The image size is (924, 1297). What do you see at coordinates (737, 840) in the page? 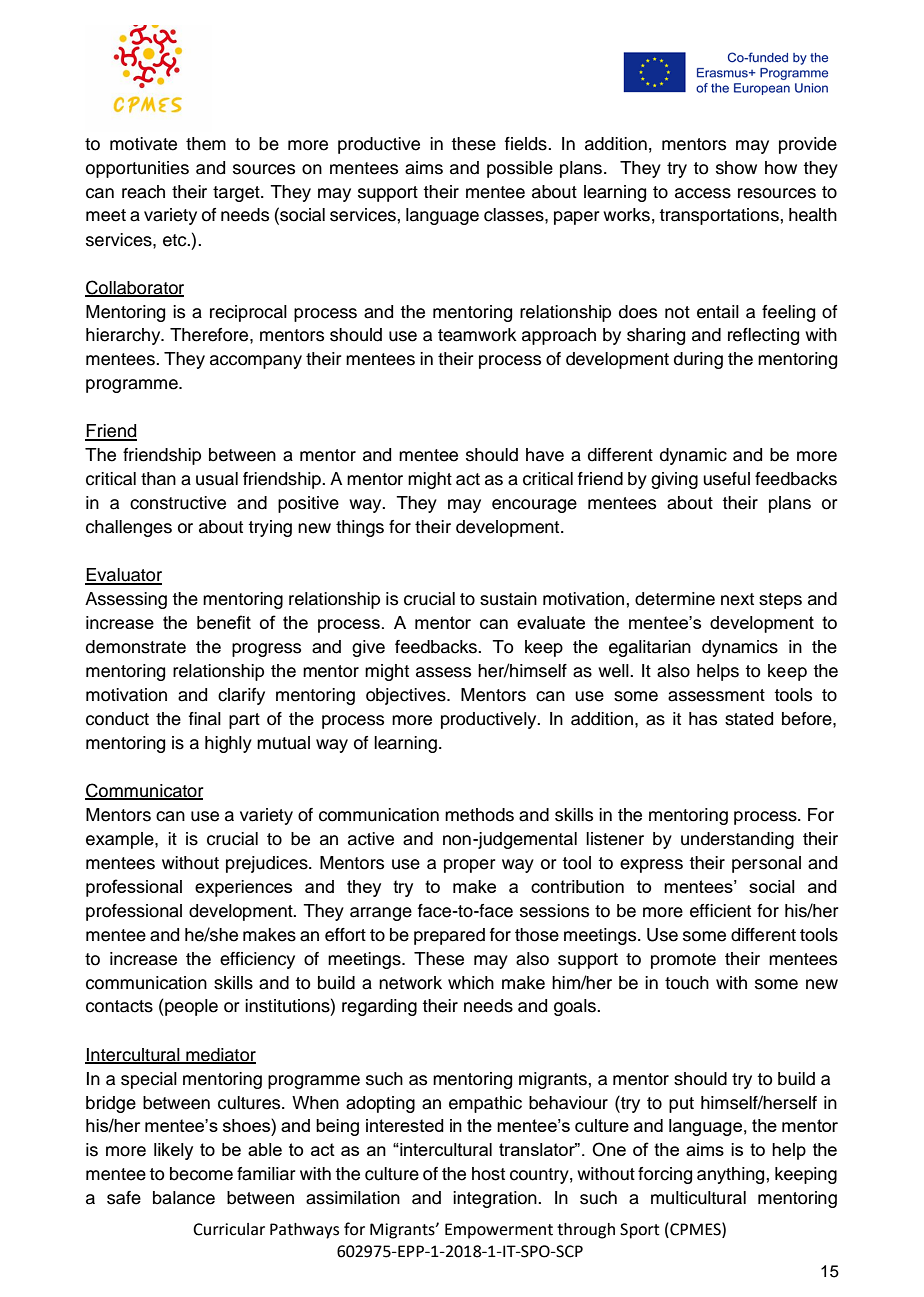
I see `understanding` at bounding box center [737, 840].
